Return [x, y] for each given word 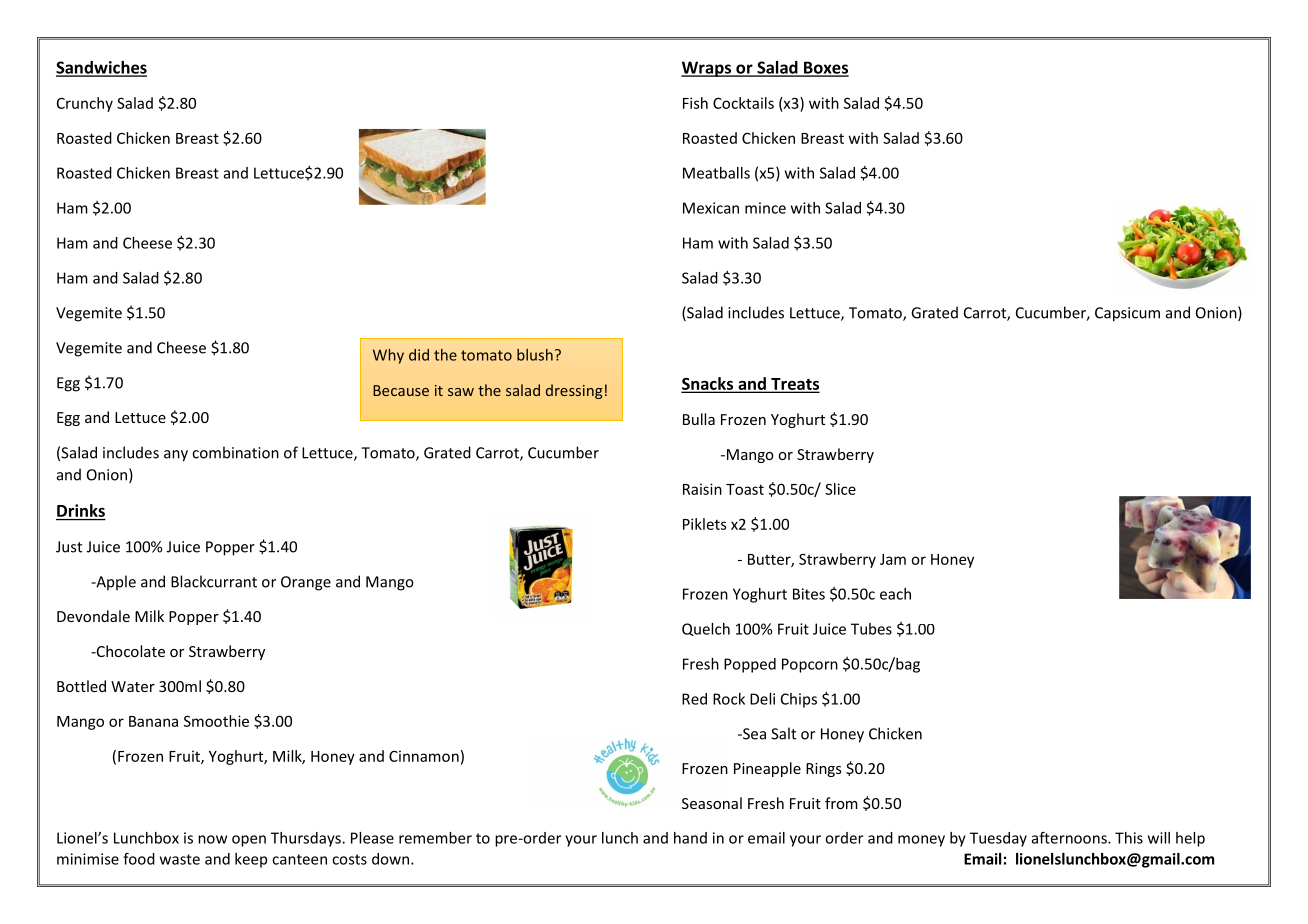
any [176, 456]
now [212, 839]
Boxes [825, 68]
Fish [695, 103]
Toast [745, 489]
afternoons [1070, 838]
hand [690, 838]
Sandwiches [101, 68]
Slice [840, 489]
